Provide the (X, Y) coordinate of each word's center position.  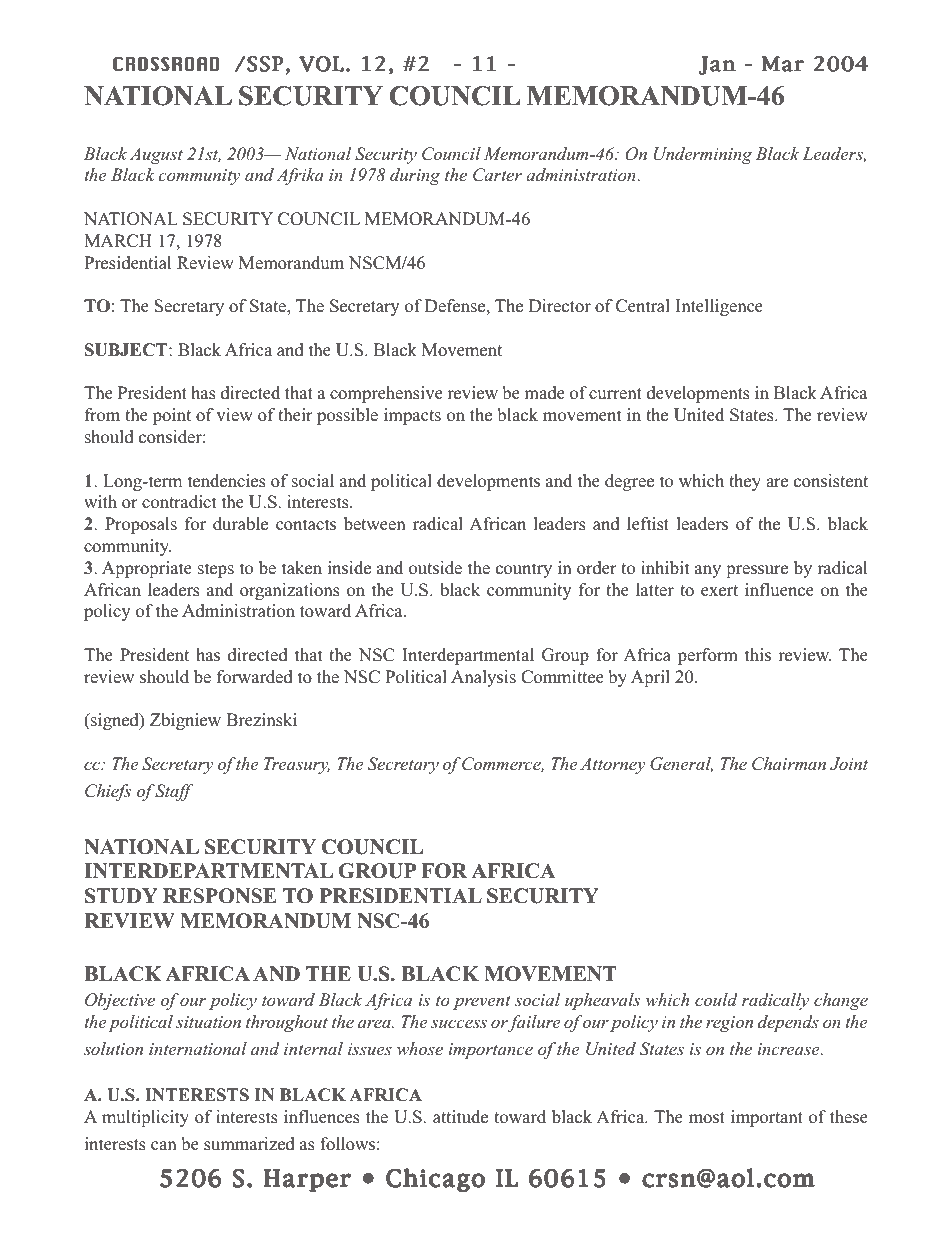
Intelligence (719, 307)
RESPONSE (220, 896)
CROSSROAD (166, 64)
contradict (179, 502)
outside (435, 568)
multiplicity (145, 1118)
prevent (482, 1002)
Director (560, 306)
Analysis (483, 678)
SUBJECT (127, 350)
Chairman (789, 764)
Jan (717, 65)
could (716, 999)
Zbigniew (185, 721)
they (745, 482)
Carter (497, 175)
